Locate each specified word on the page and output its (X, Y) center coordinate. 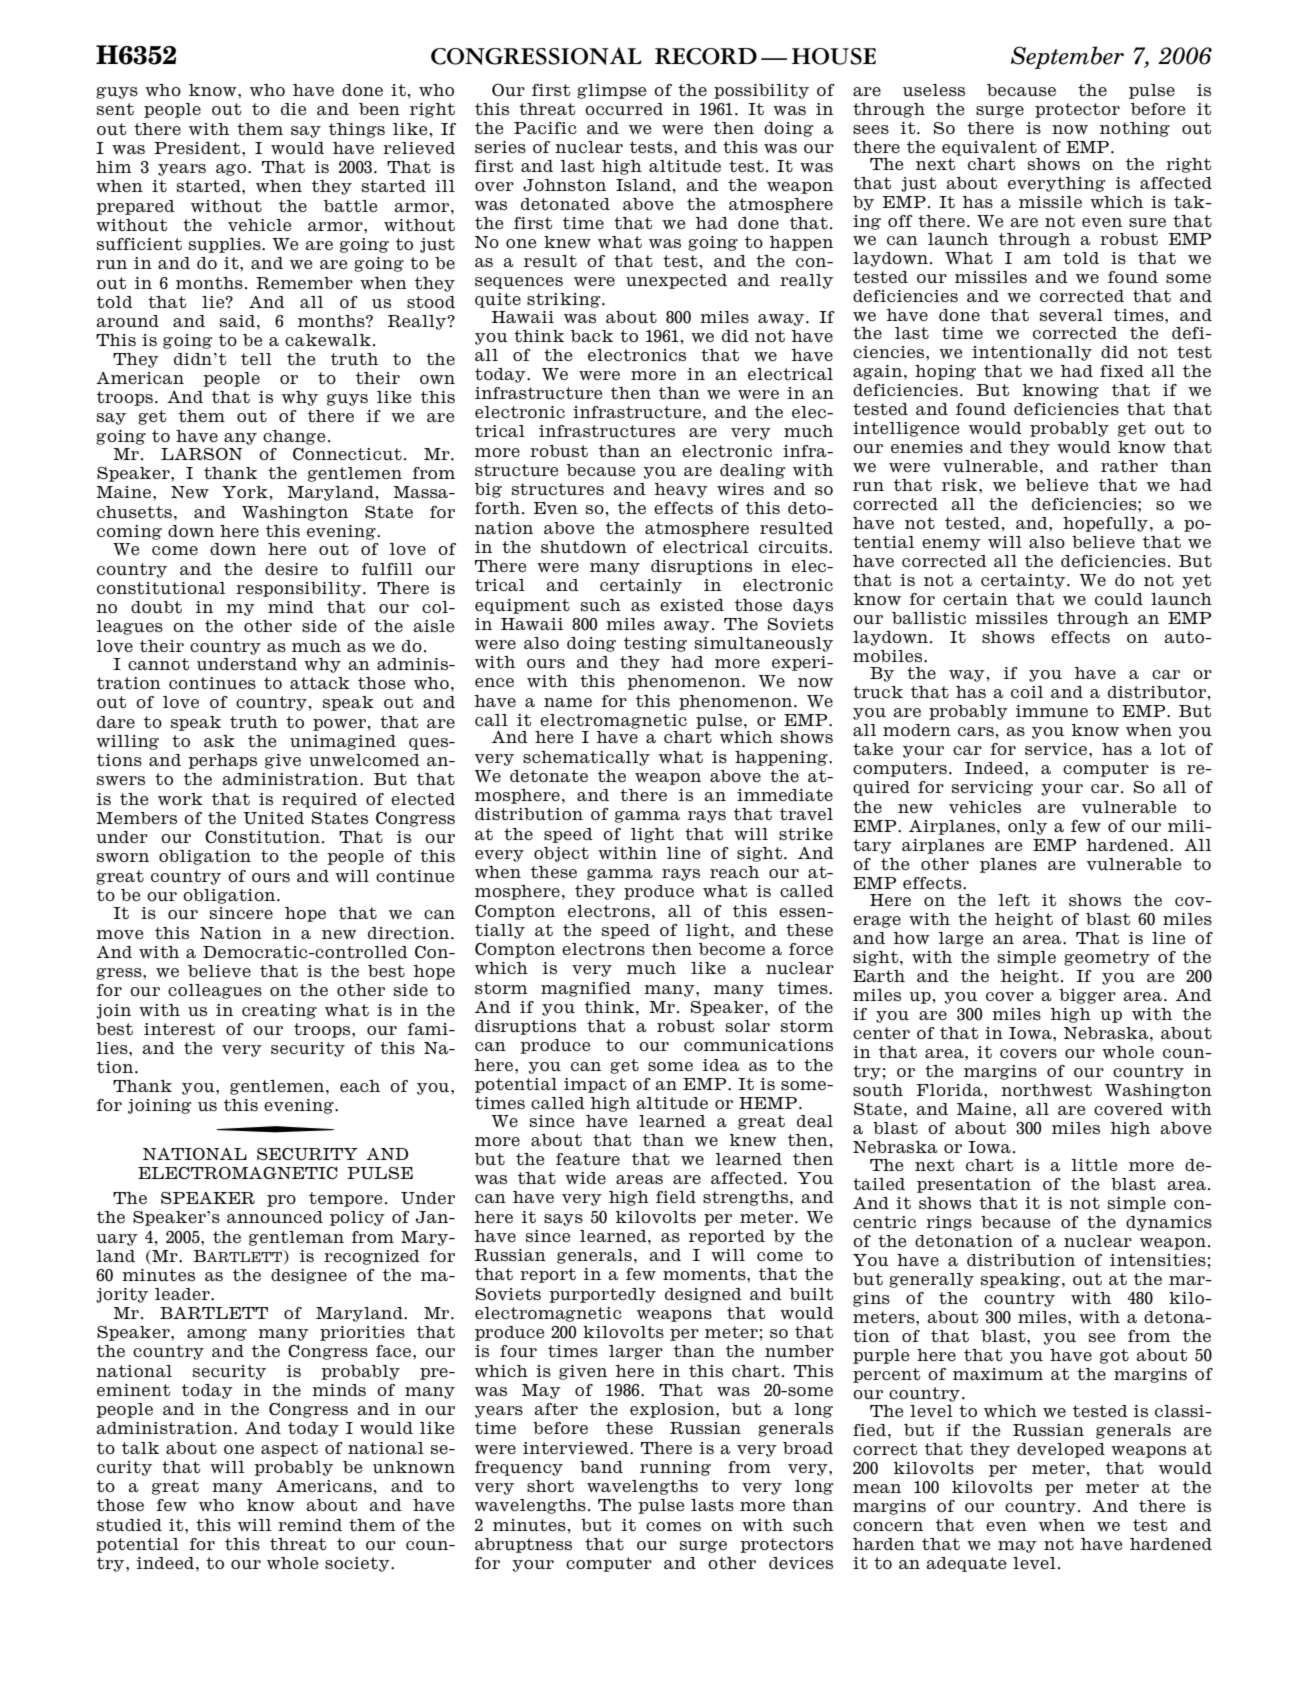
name (568, 702)
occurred (624, 109)
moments (705, 1274)
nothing (1135, 129)
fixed (1122, 371)
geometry (1107, 958)
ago (231, 170)
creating (279, 1011)
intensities (1158, 1260)
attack (320, 683)
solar (748, 1026)
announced (275, 1217)
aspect (289, 1449)
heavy (681, 490)
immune (1052, 711)
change (294, 437)
